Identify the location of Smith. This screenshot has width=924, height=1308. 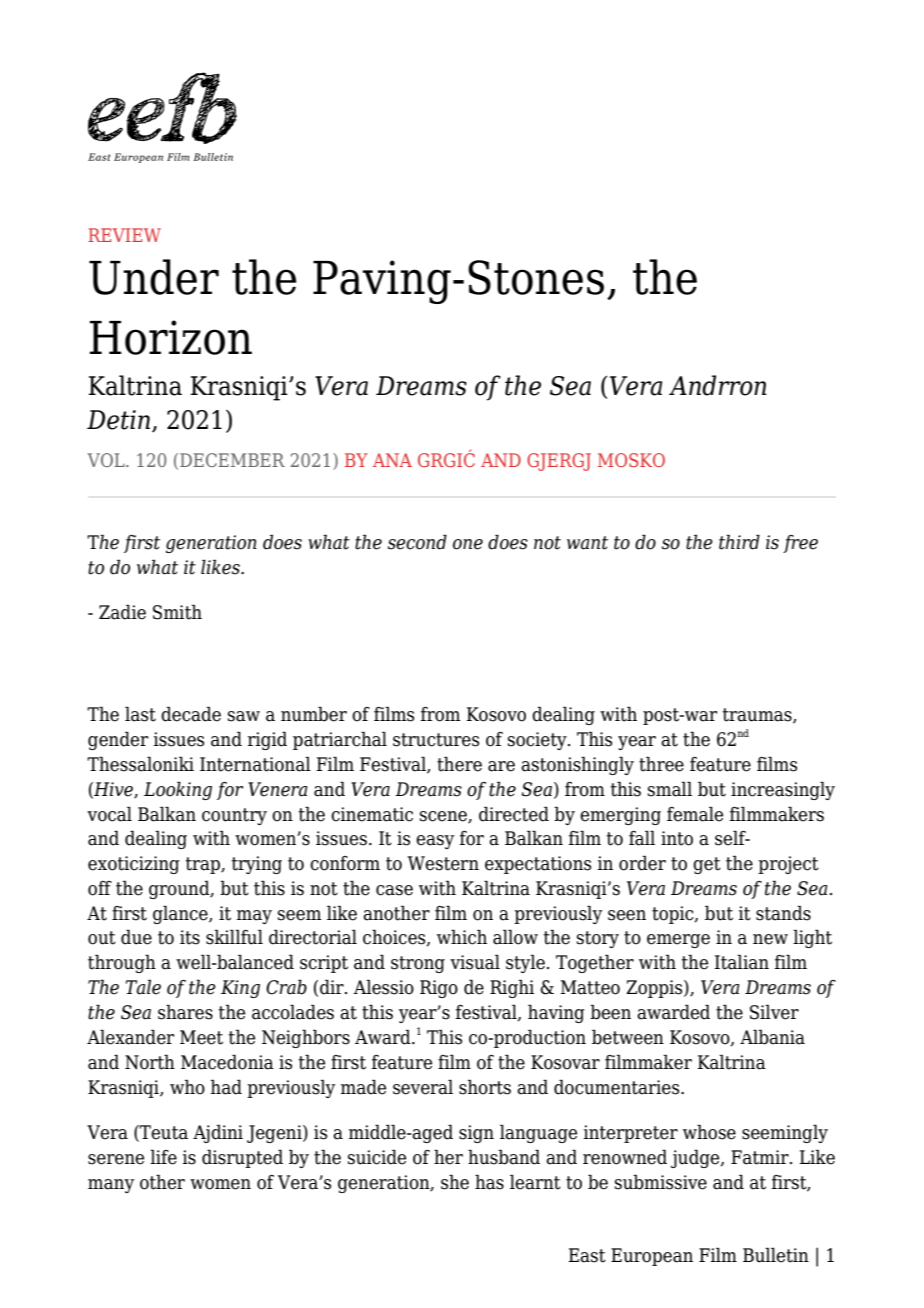
(177, 612).
